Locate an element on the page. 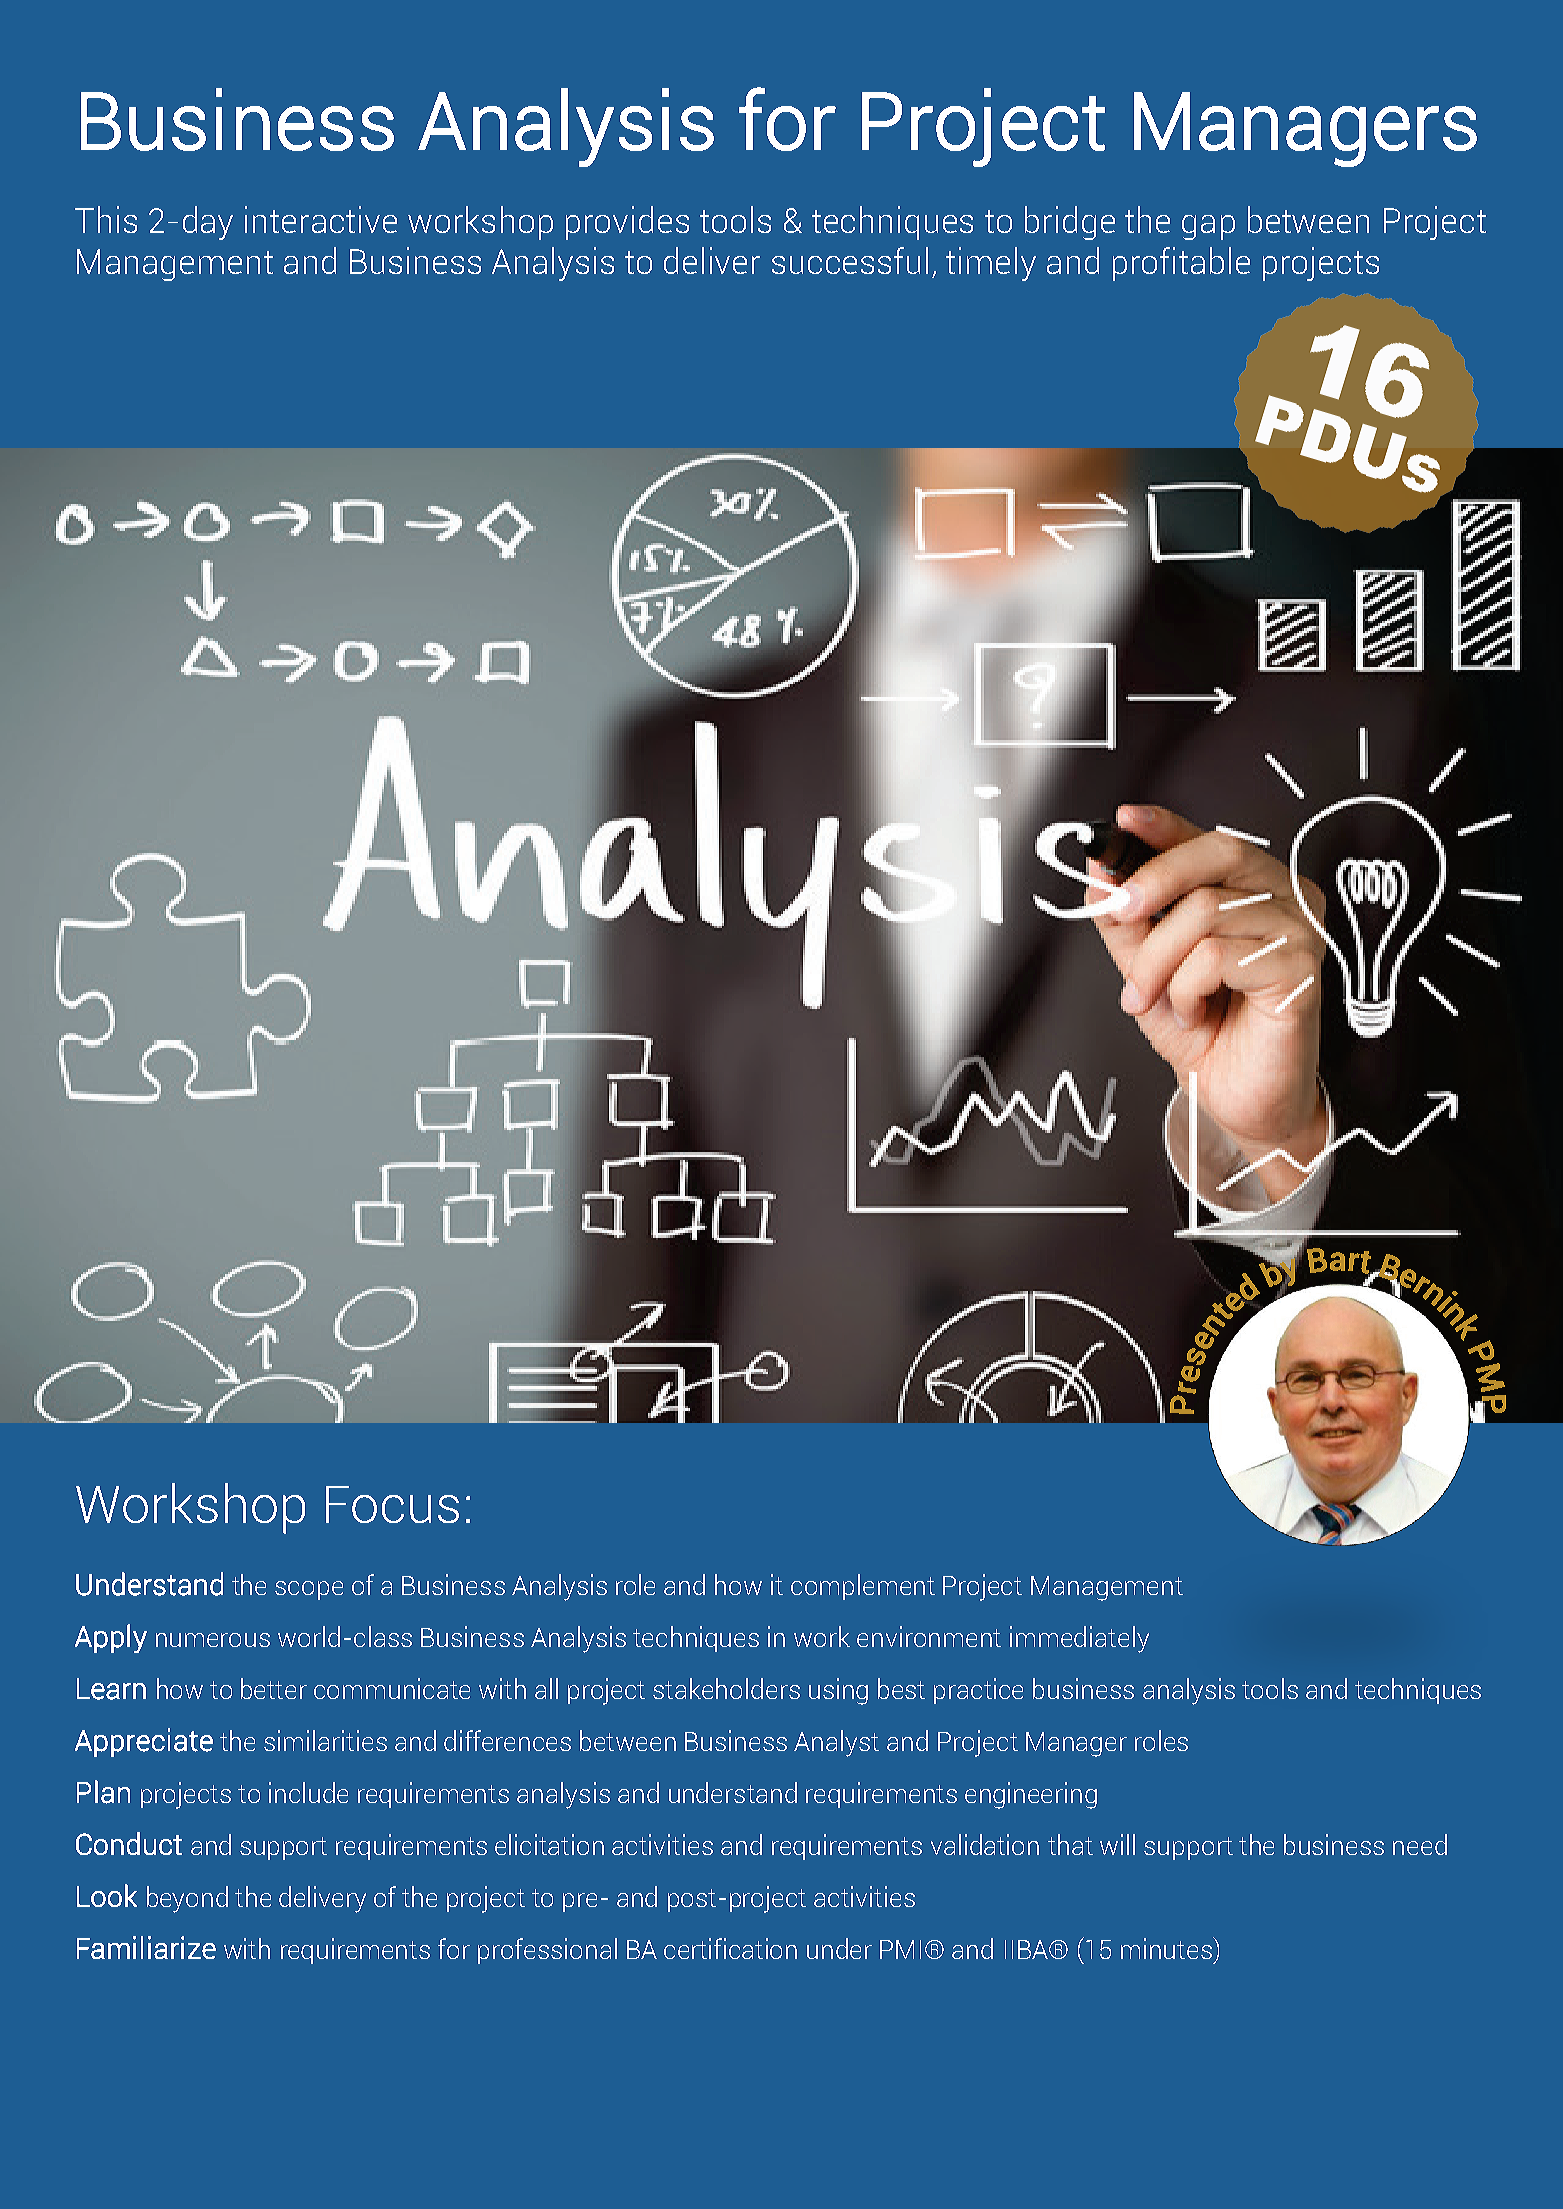  beyond is located at coordinates (187, 1899).
